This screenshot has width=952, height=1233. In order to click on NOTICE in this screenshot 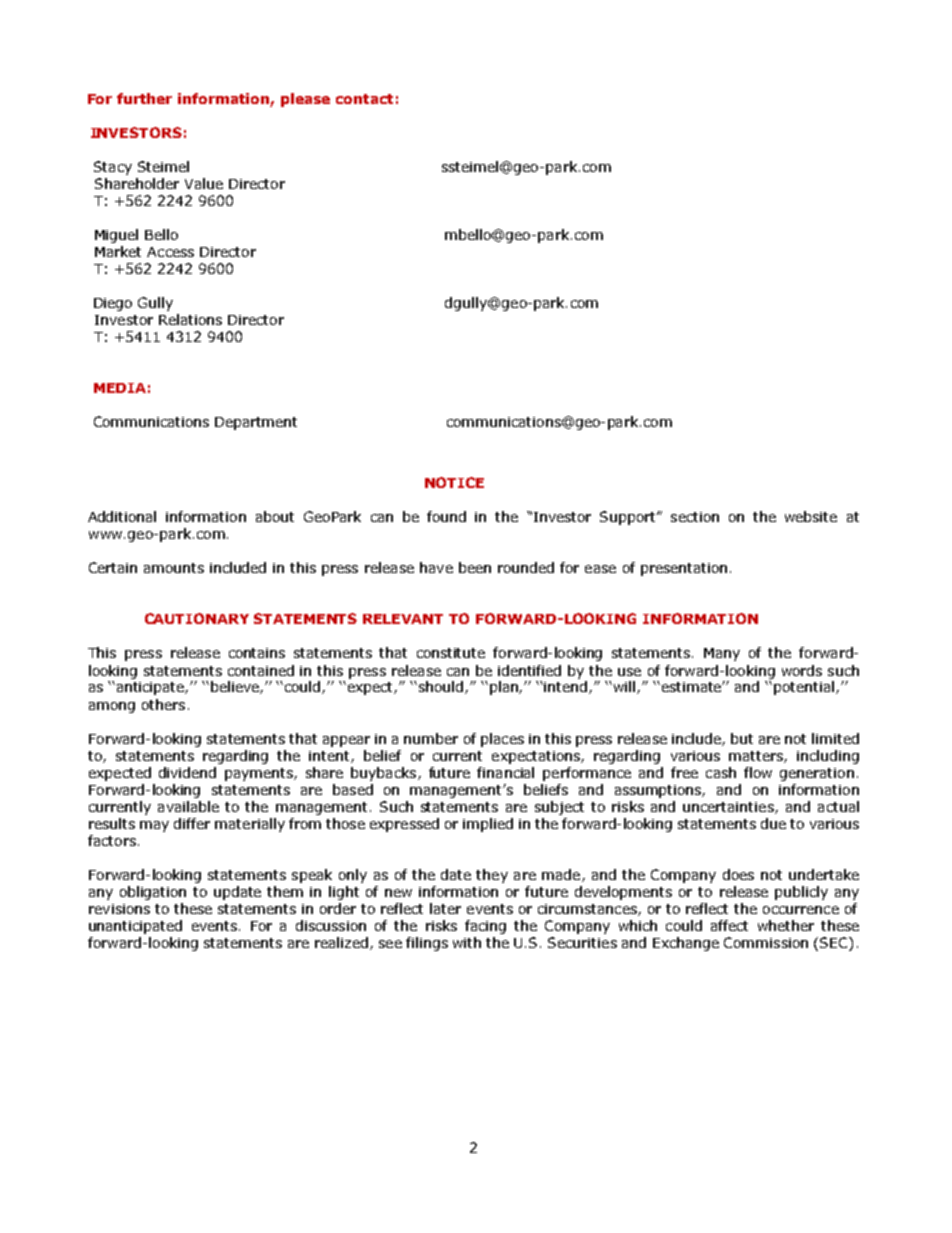, I will do `click(454, 482)`.
